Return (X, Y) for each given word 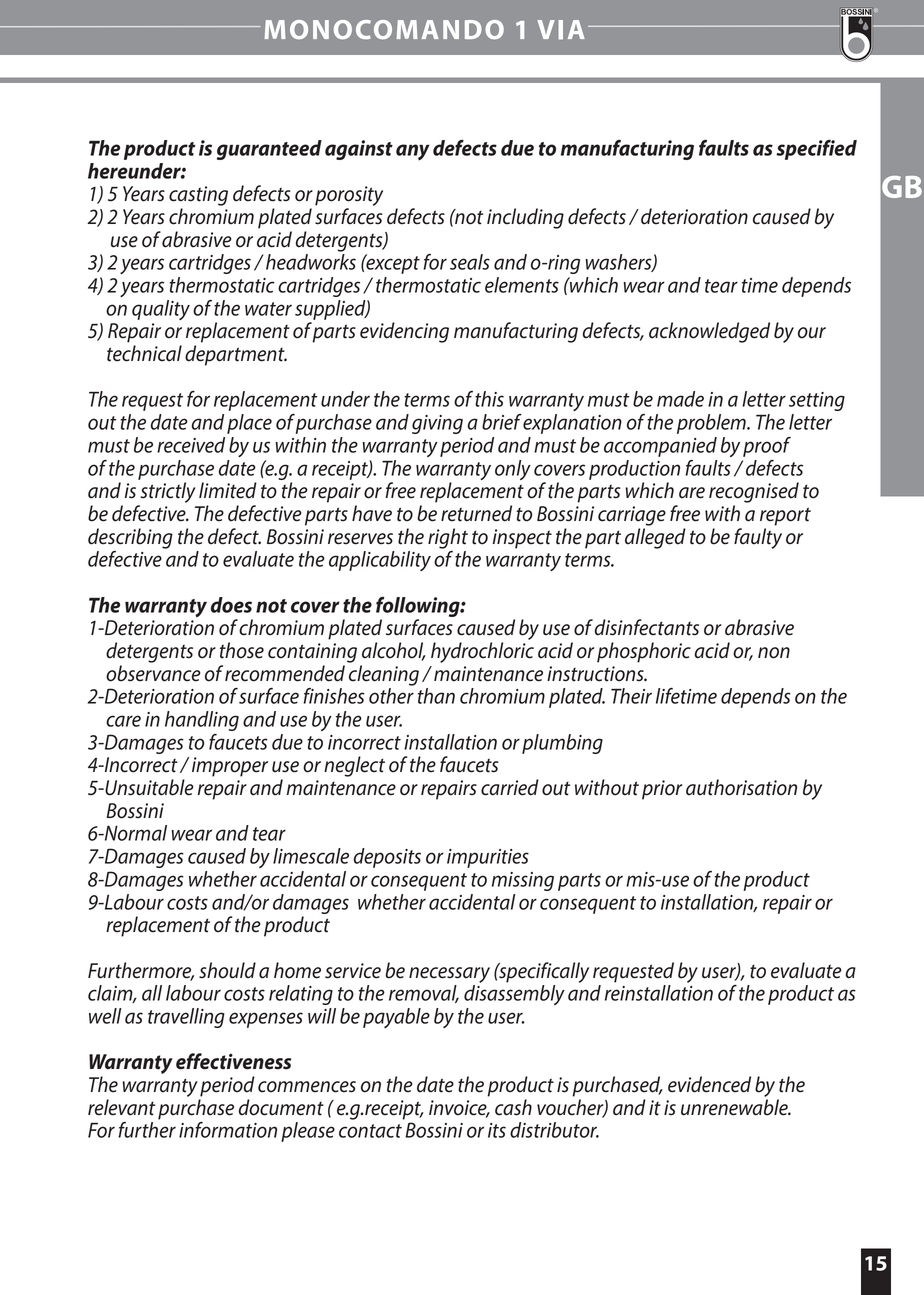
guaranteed (269, 150)
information (228, 1130)
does (231, 605)
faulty (758, 538)
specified (816, 149)
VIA (561, 30)
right (448, 538)
